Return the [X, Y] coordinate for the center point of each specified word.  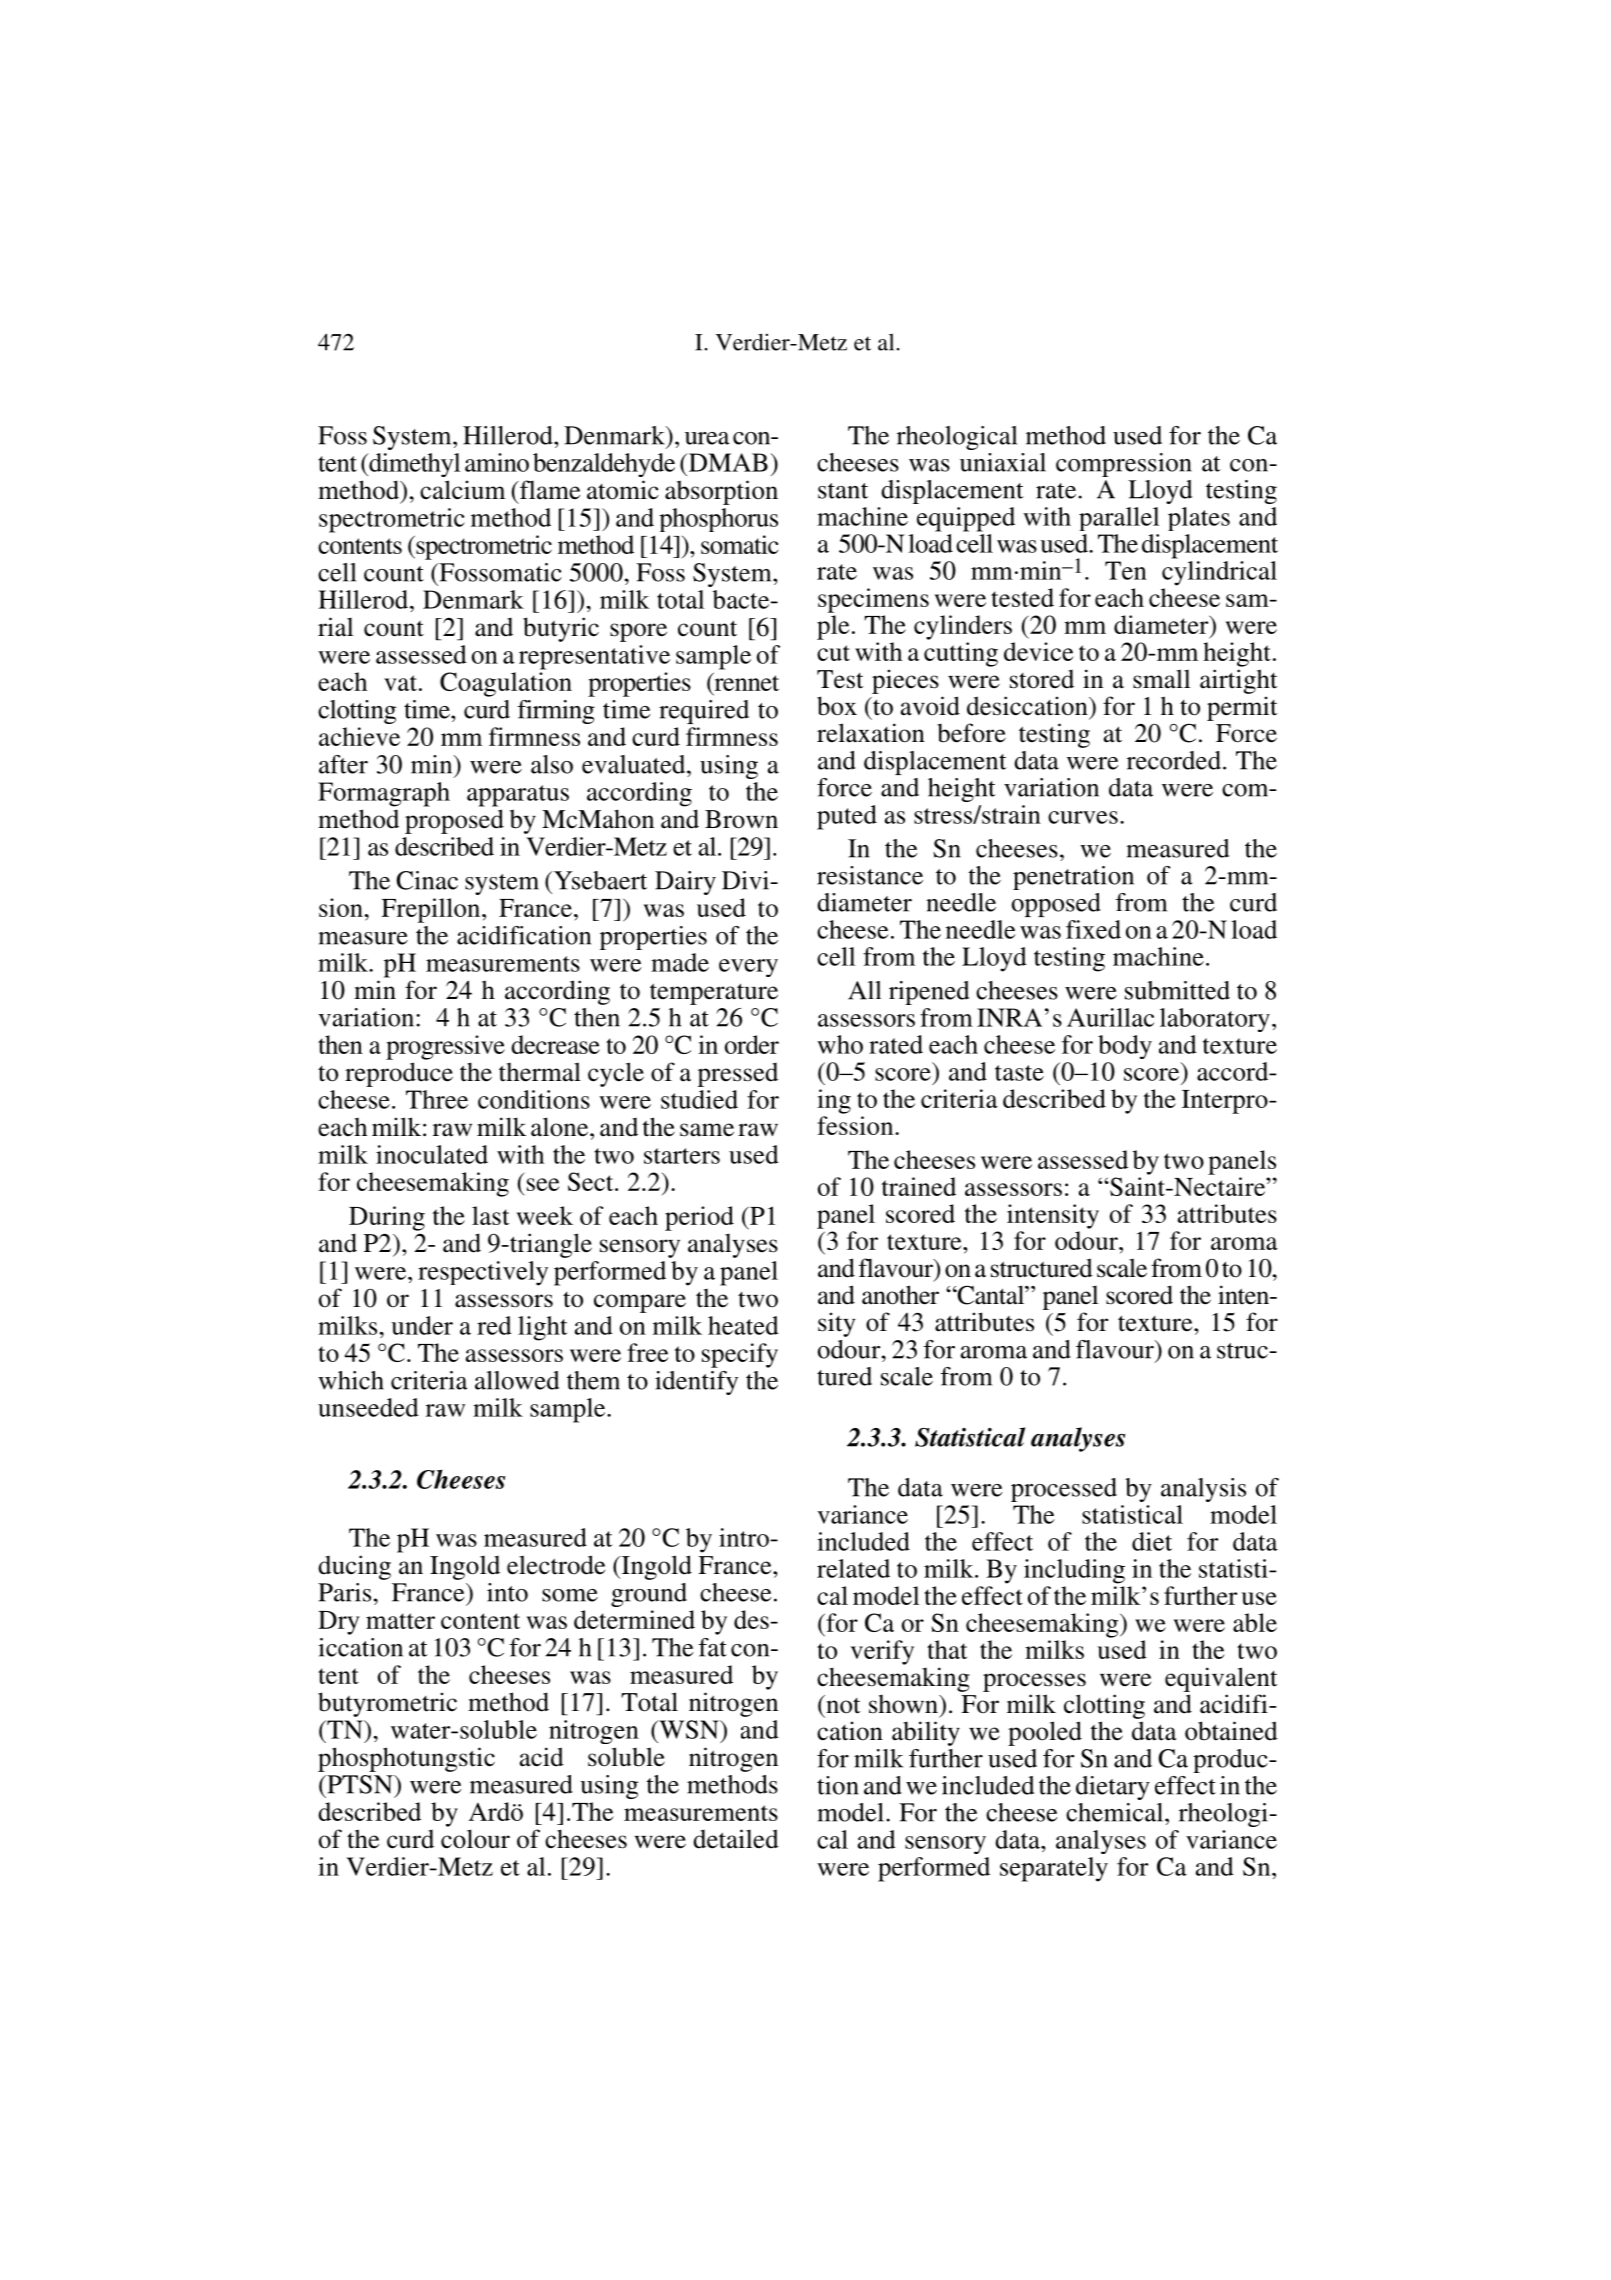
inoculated [432, 1154]
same [707, 1130]
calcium [462, 490]
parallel [1119, 519]
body [1125, 1047]
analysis [1203, 1490]
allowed [517, 1380]
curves [1083, 817]
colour [475, 1839]
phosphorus [718, 520]
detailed [736, 1839]
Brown [741, 819]
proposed [454, 821]
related [853, 1568]
